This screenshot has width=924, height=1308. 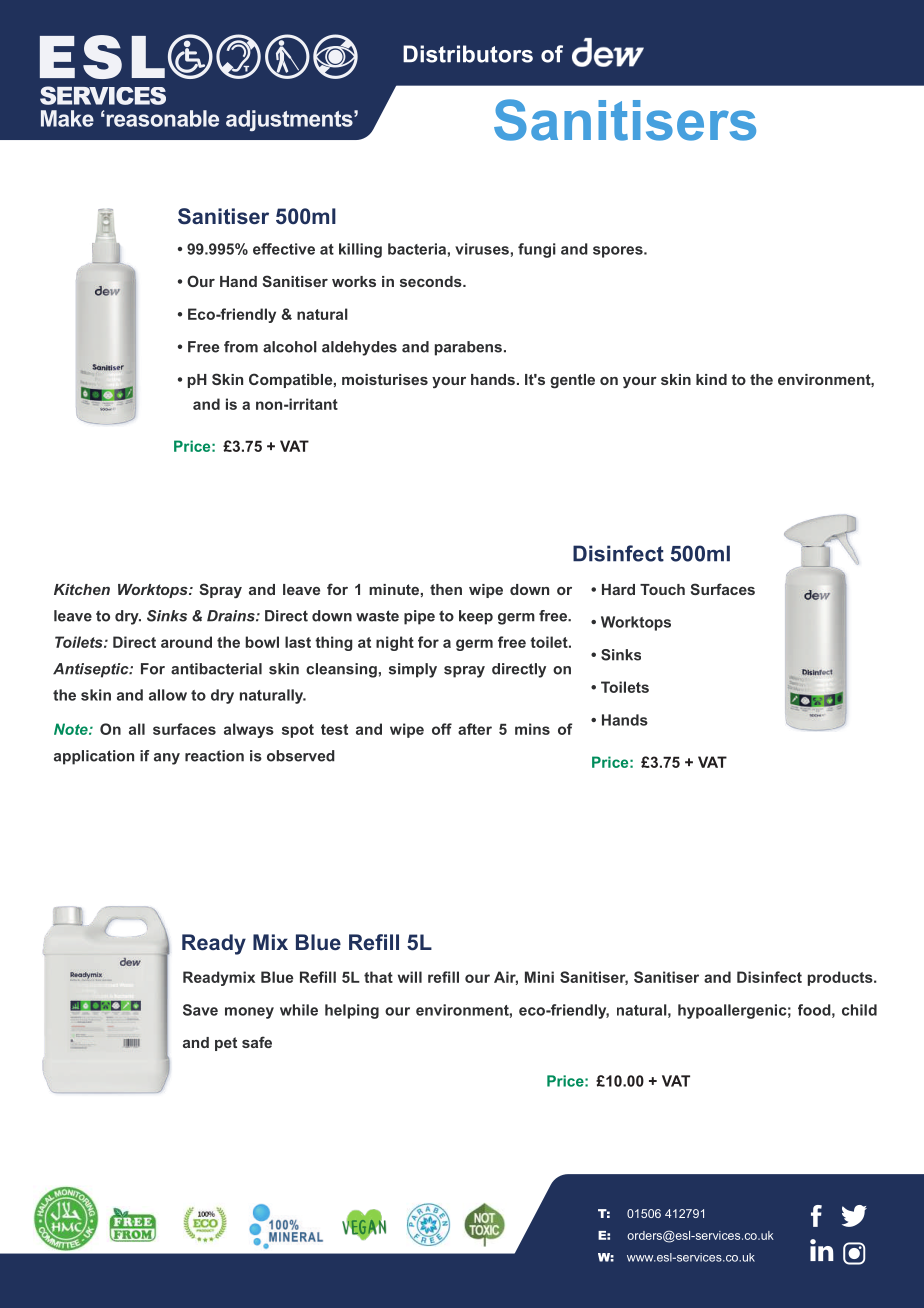 What do you see at coordinates (200, 1010) in the screenshot?
I see `Save` at bounding box center [200, 1010].
